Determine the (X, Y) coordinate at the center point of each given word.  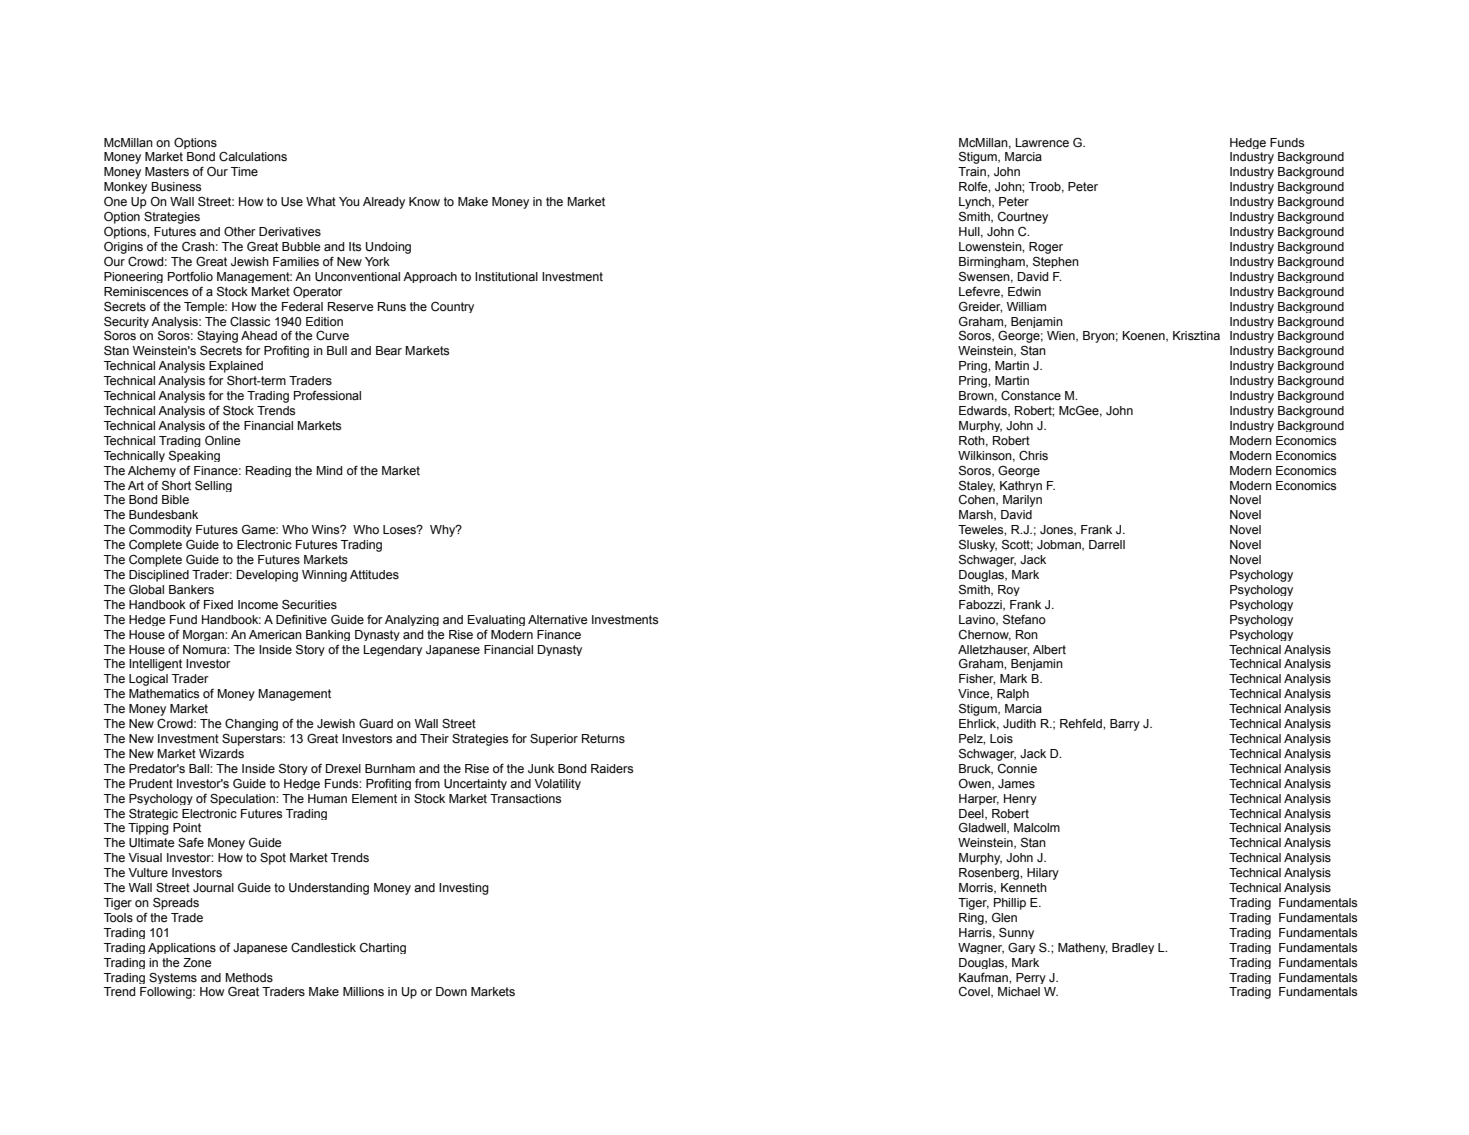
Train (973, 172)
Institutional (506, 276)
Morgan (204, 635)
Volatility (557, 784)
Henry (1020, 799)
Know (424, 201)
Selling (213, 486)
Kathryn (1021, 486)
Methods (249, 978)
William (1026, 306)
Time (244, 172)
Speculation (243, 799)
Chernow (985, 635)
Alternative (558, 620)
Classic (250, 322)
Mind (329, 470)
